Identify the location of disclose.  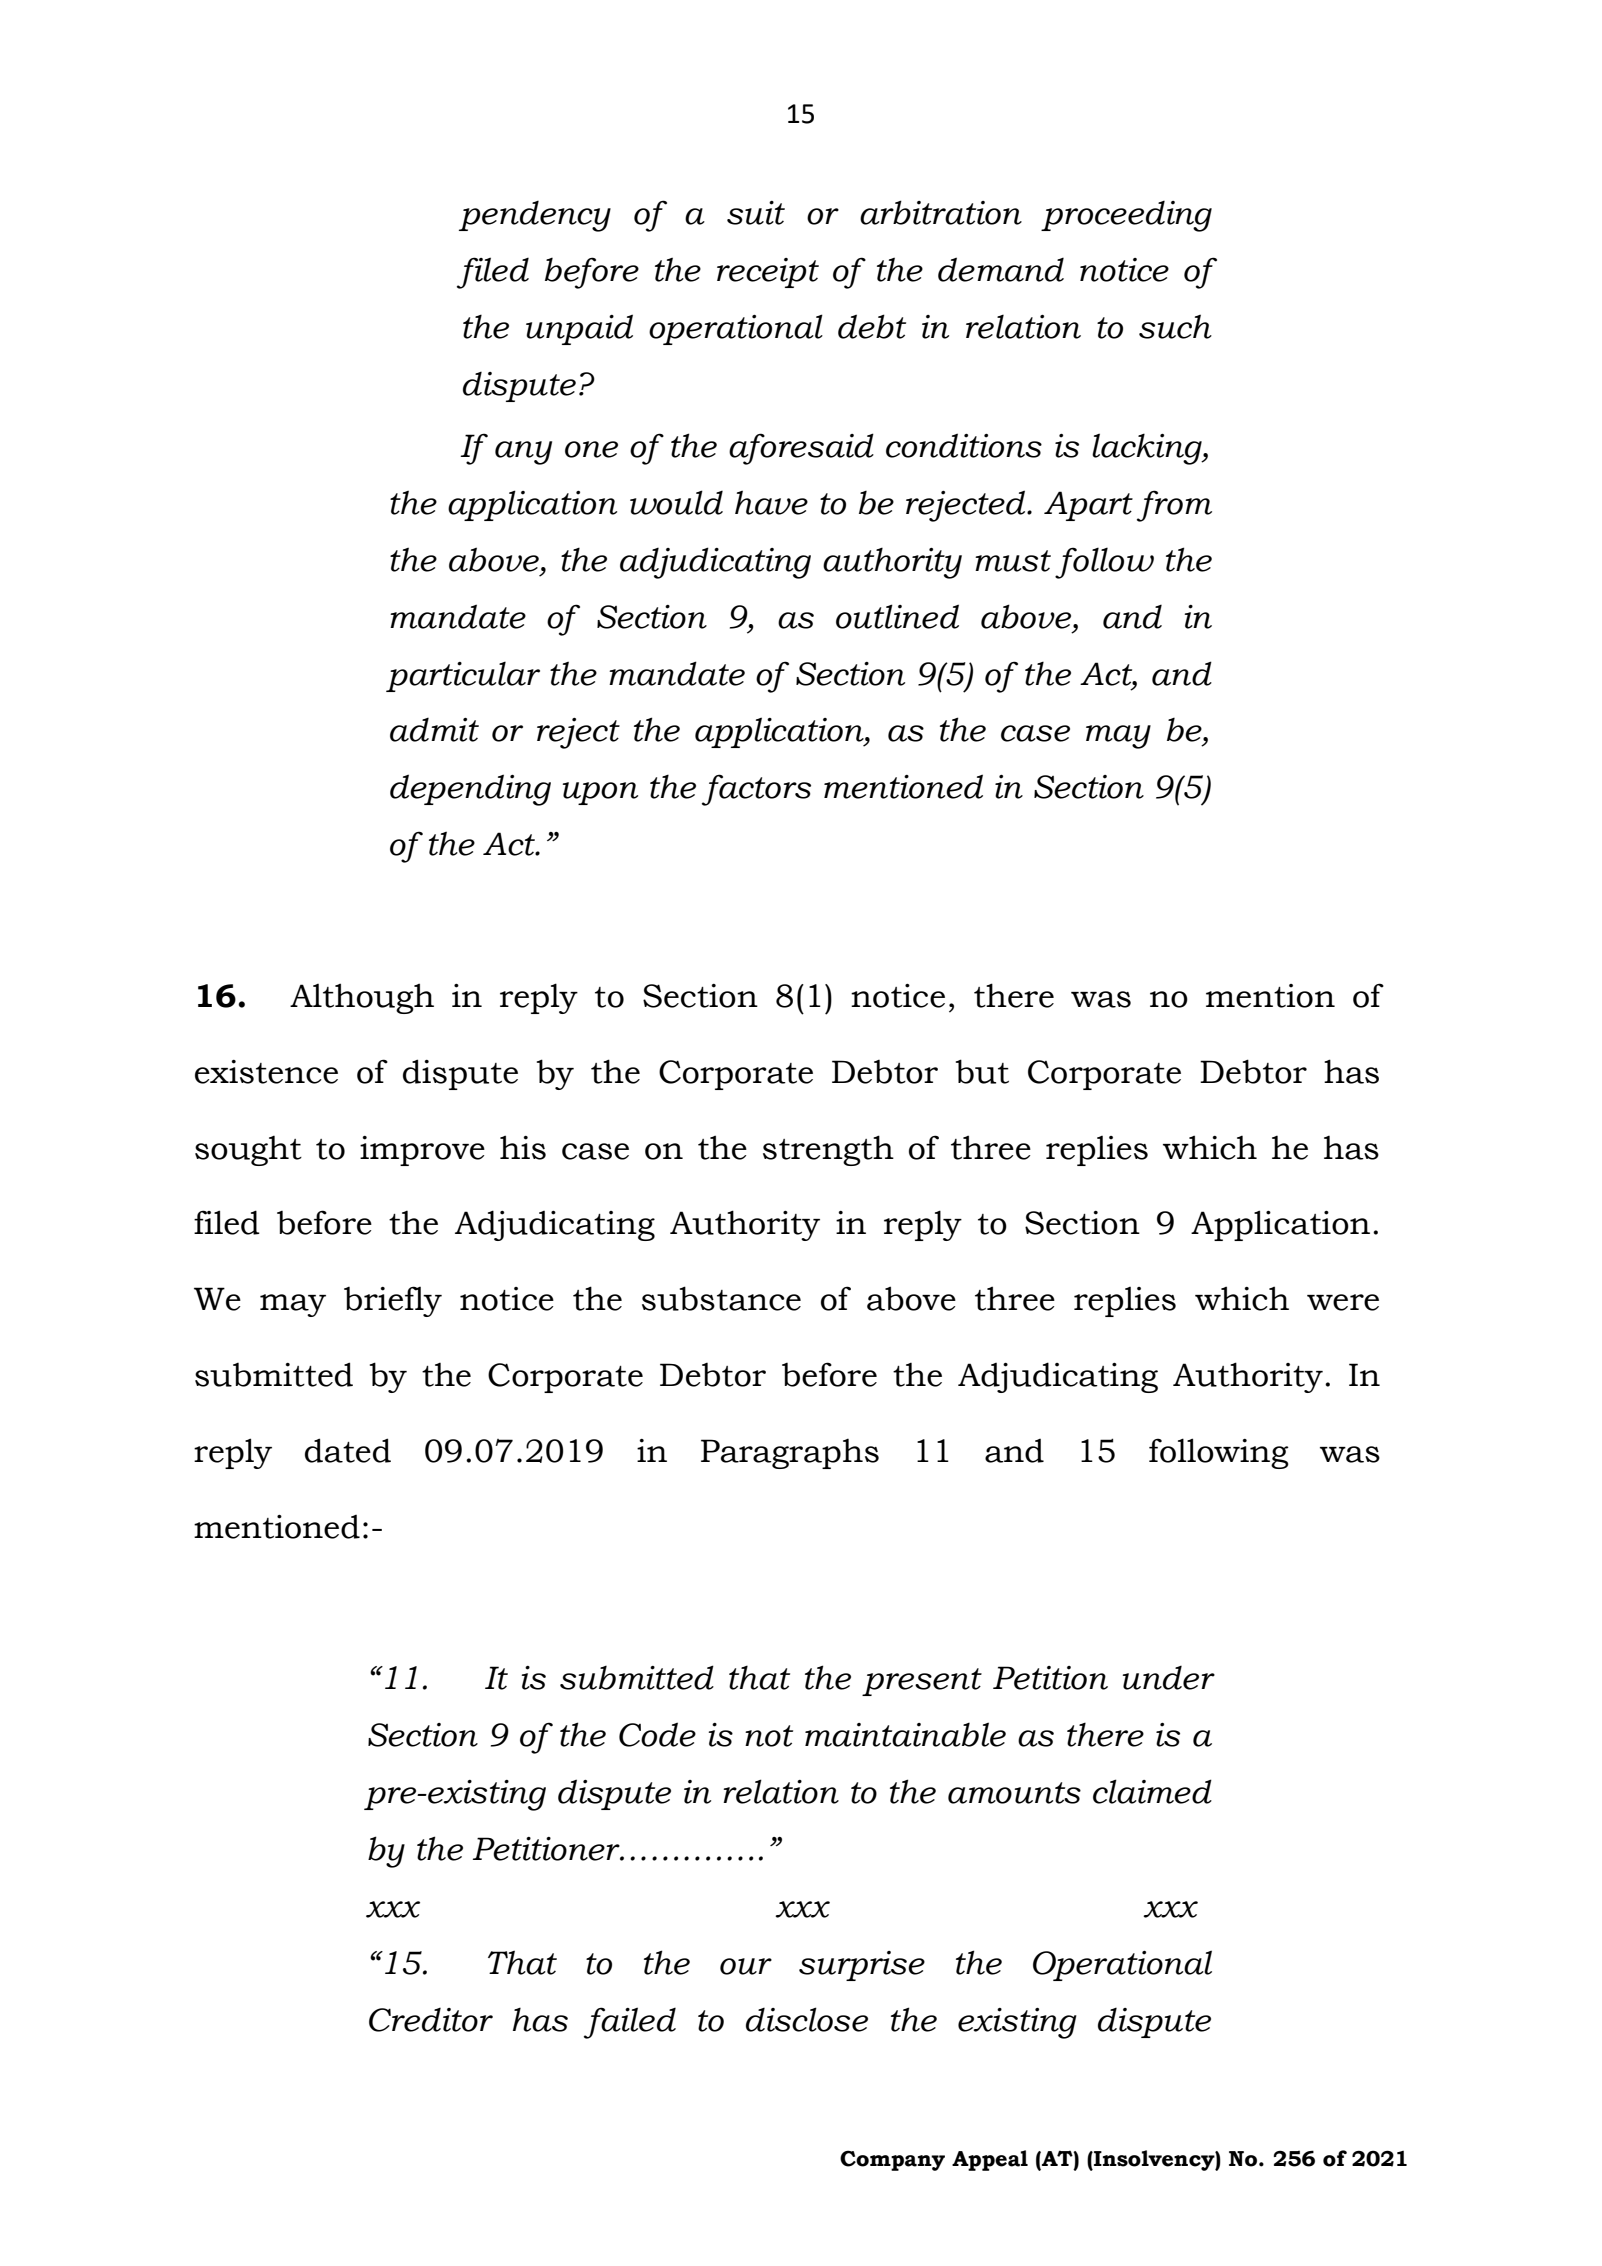
(807, 2019).
